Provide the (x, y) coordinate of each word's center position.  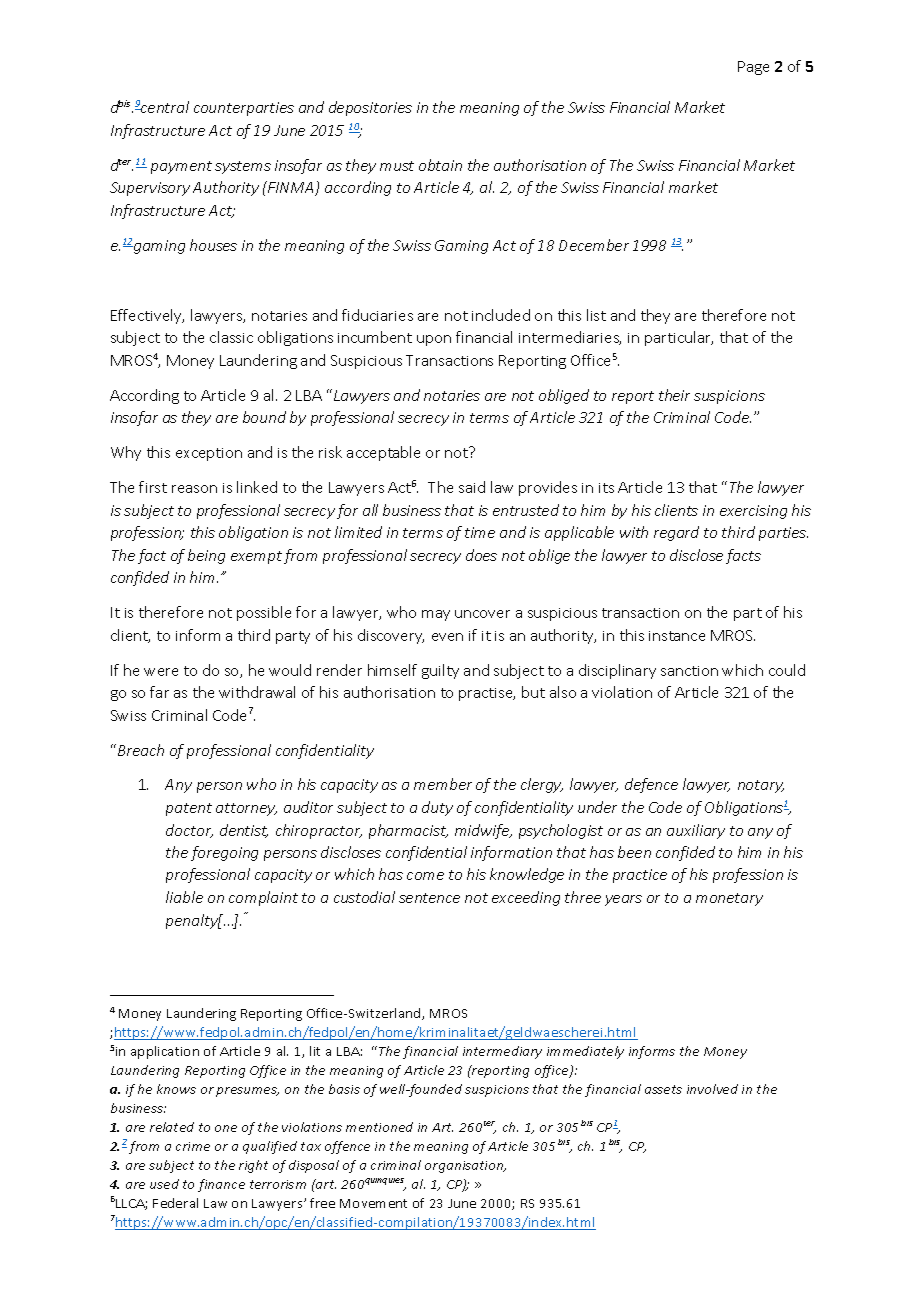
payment (181, 167)
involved (712, 1089)
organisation (465, 1167)
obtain (440, 165)
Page (753, 68)
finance (221, 1185)
